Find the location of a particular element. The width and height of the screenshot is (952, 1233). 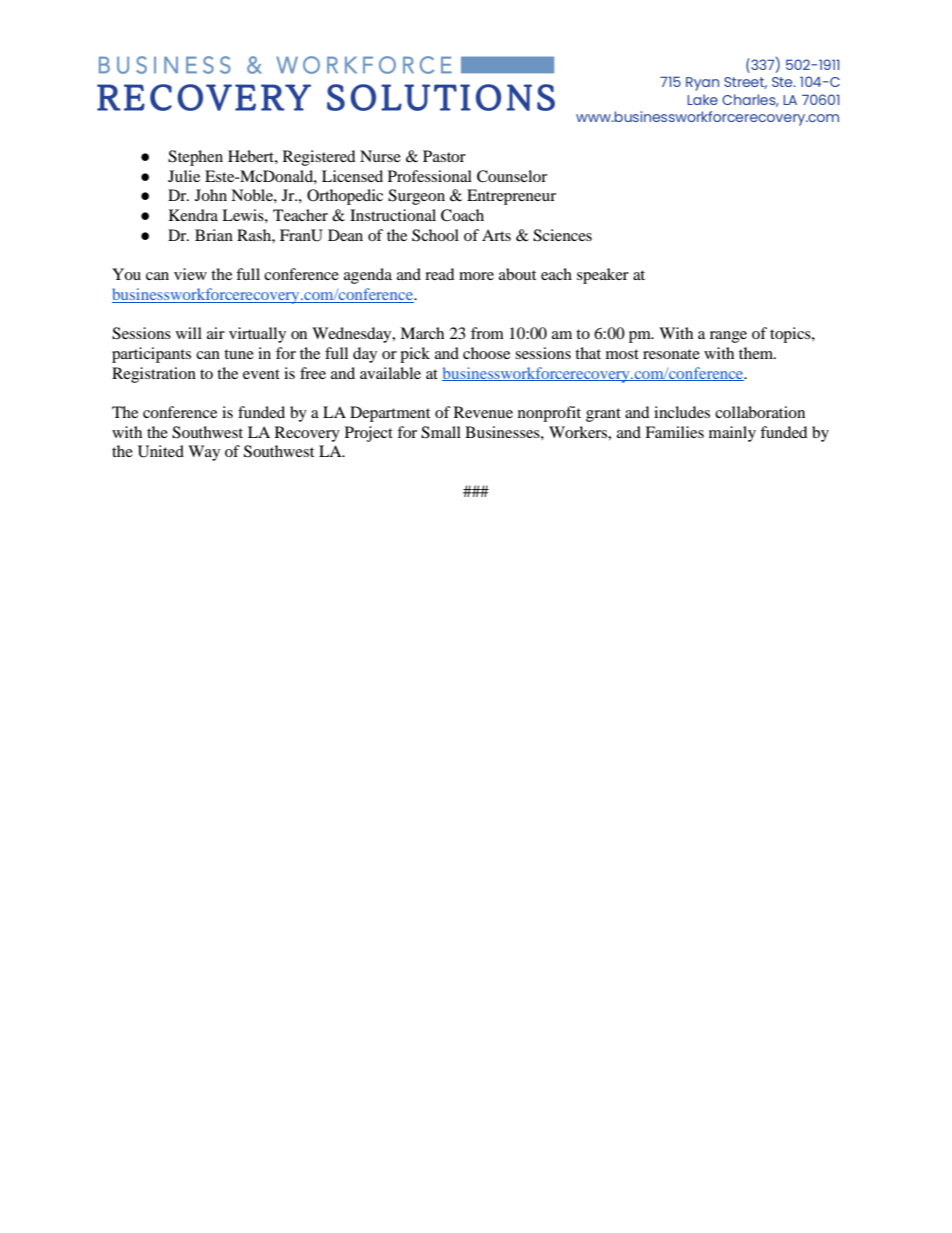

Stephen is located at coordinates (195, 158).
